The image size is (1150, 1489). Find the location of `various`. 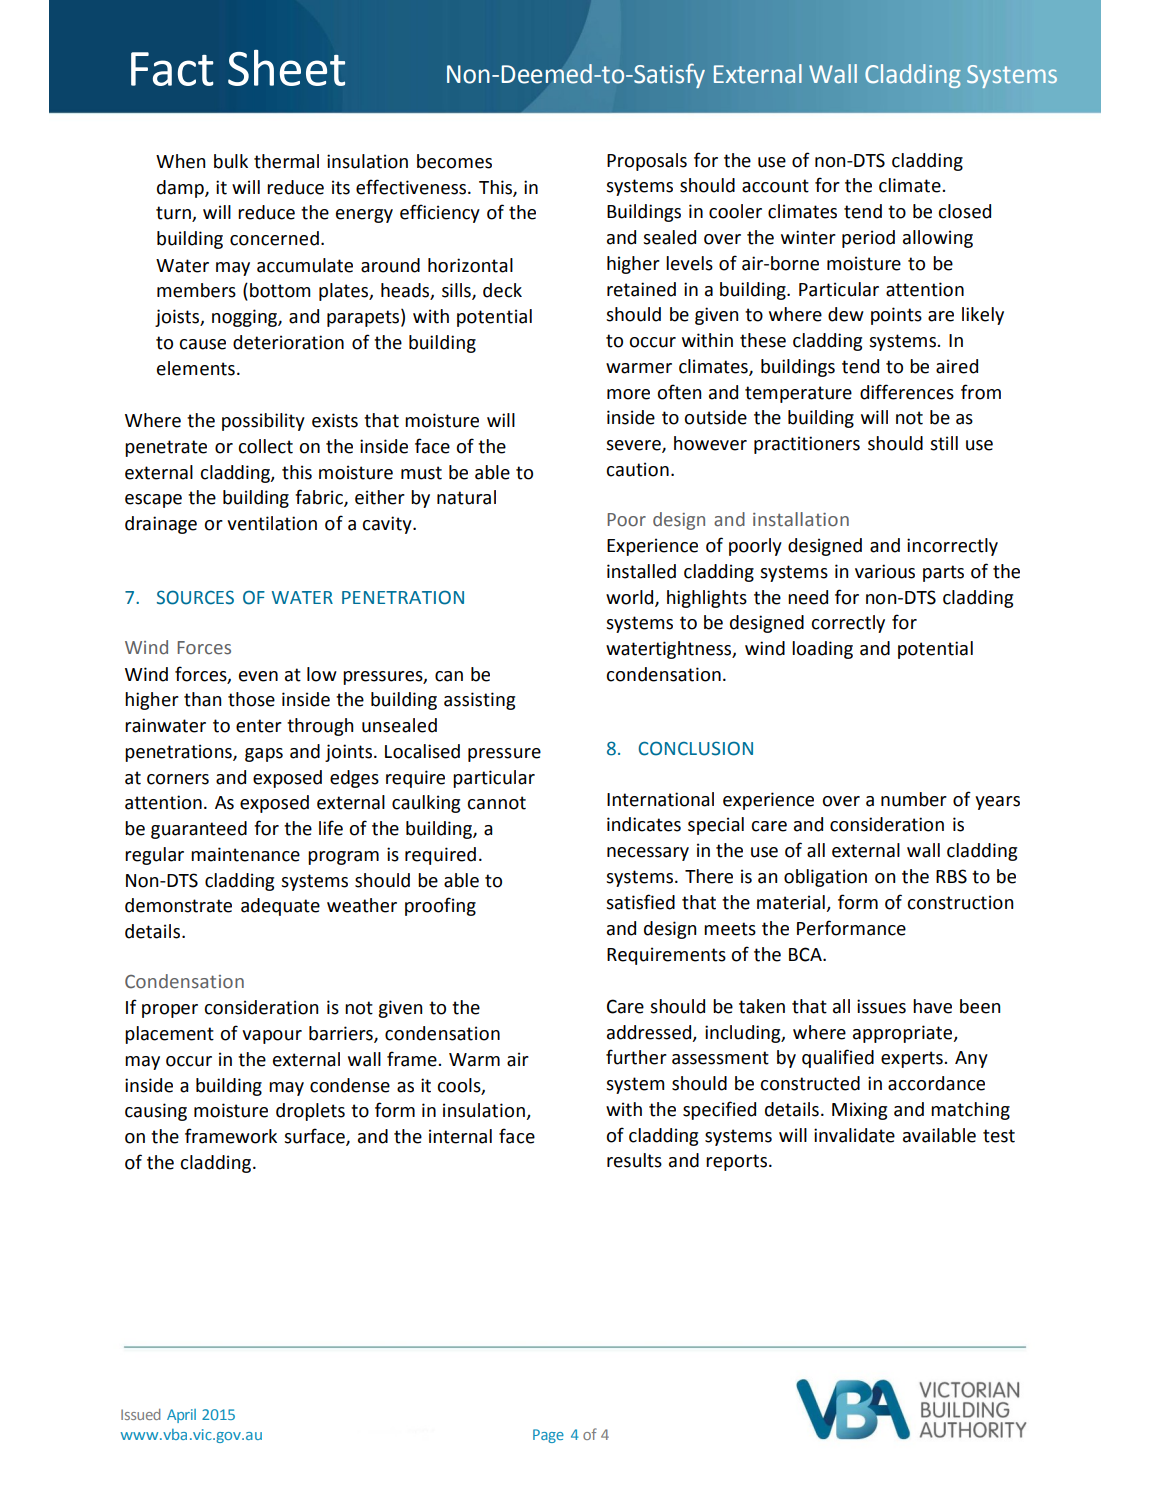

various is located at coordinates (885, 571).
